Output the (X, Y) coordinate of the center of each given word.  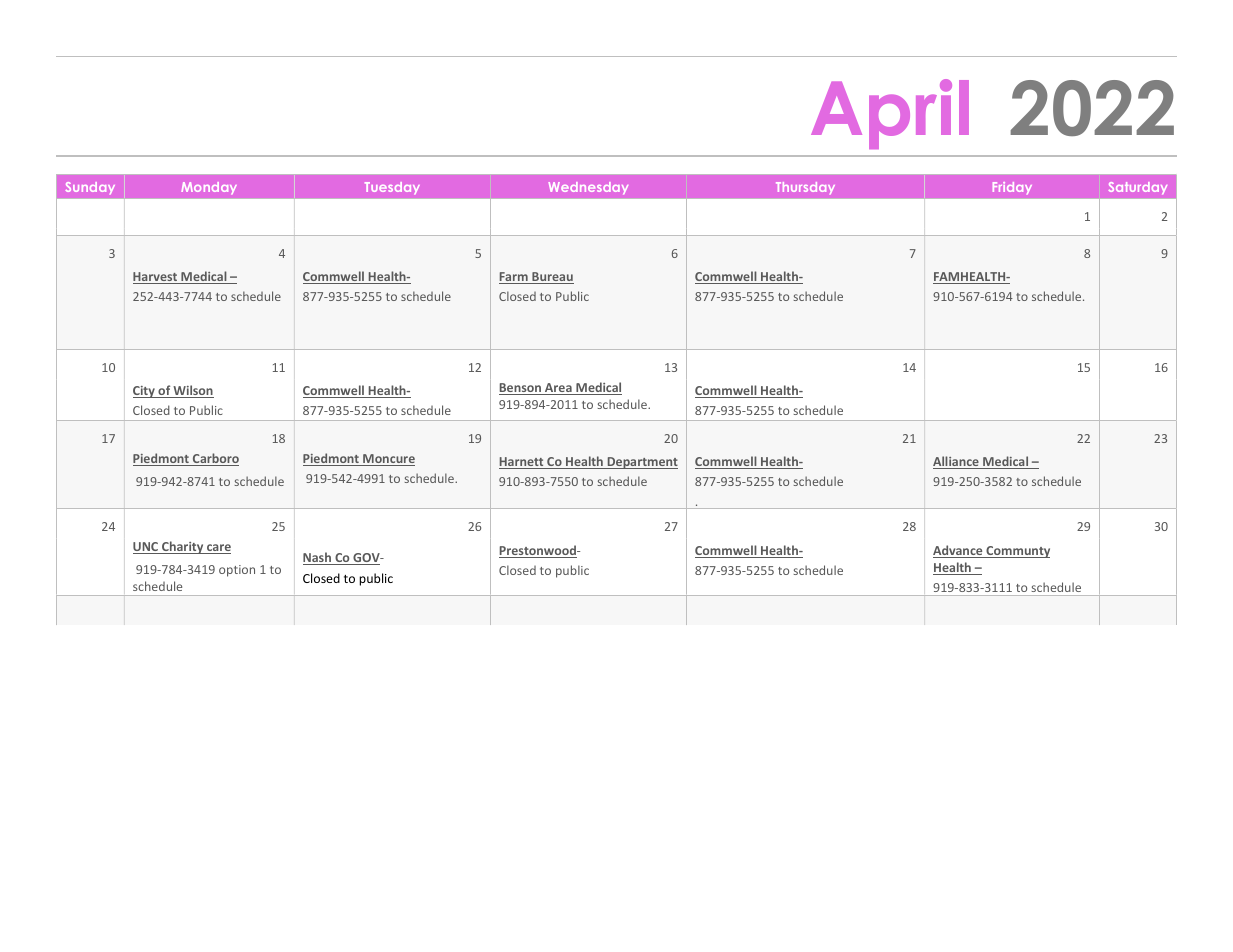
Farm (514, 278)
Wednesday (588, 188)
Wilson (193, 391)
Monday (209, 188)
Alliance (957, 462)
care (218, 549)
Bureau (552, 278)
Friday (1012, 188)
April (890, 114)
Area (558, 389)
